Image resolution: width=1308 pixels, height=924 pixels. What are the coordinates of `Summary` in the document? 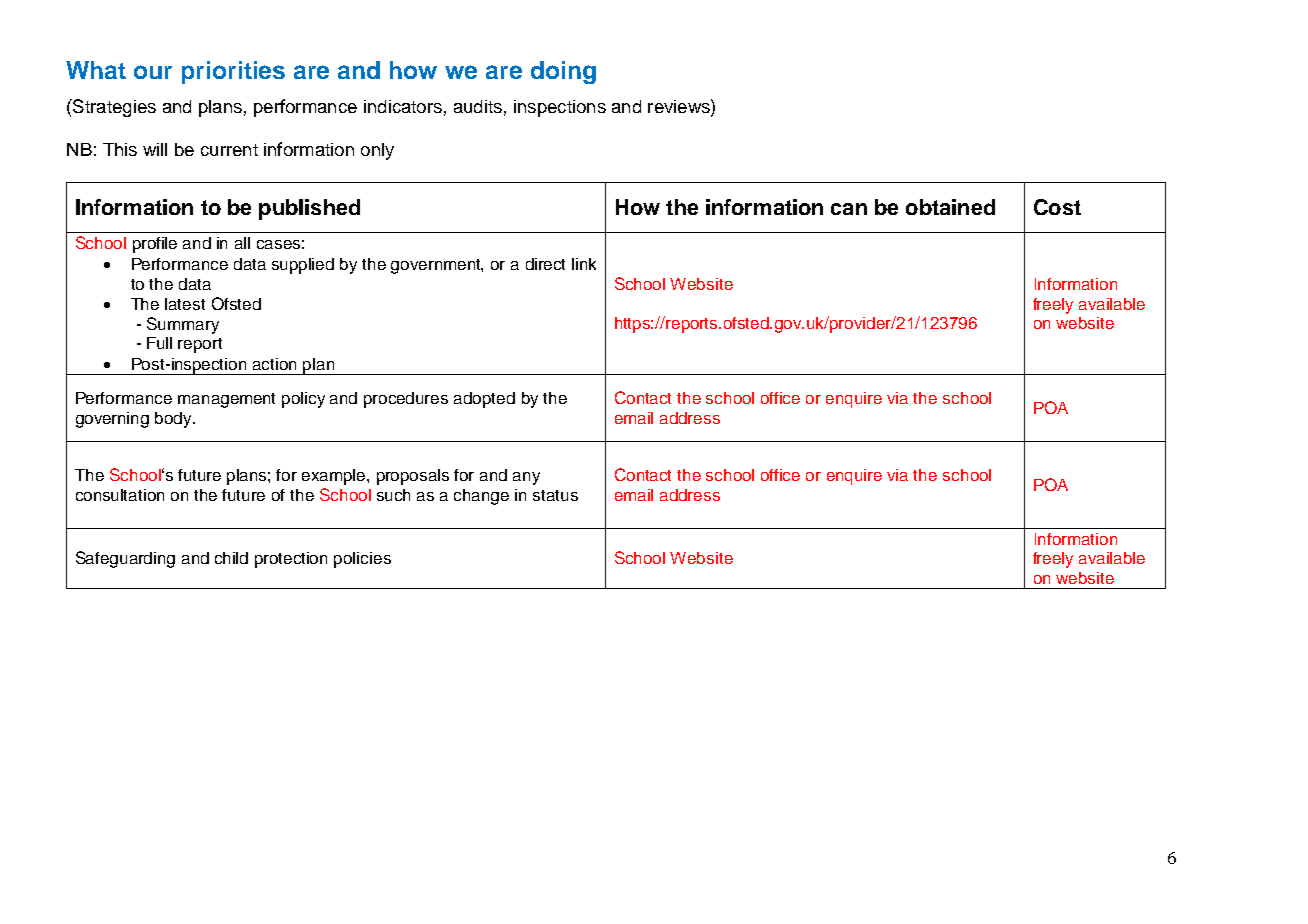 It's located at (183, 325).
